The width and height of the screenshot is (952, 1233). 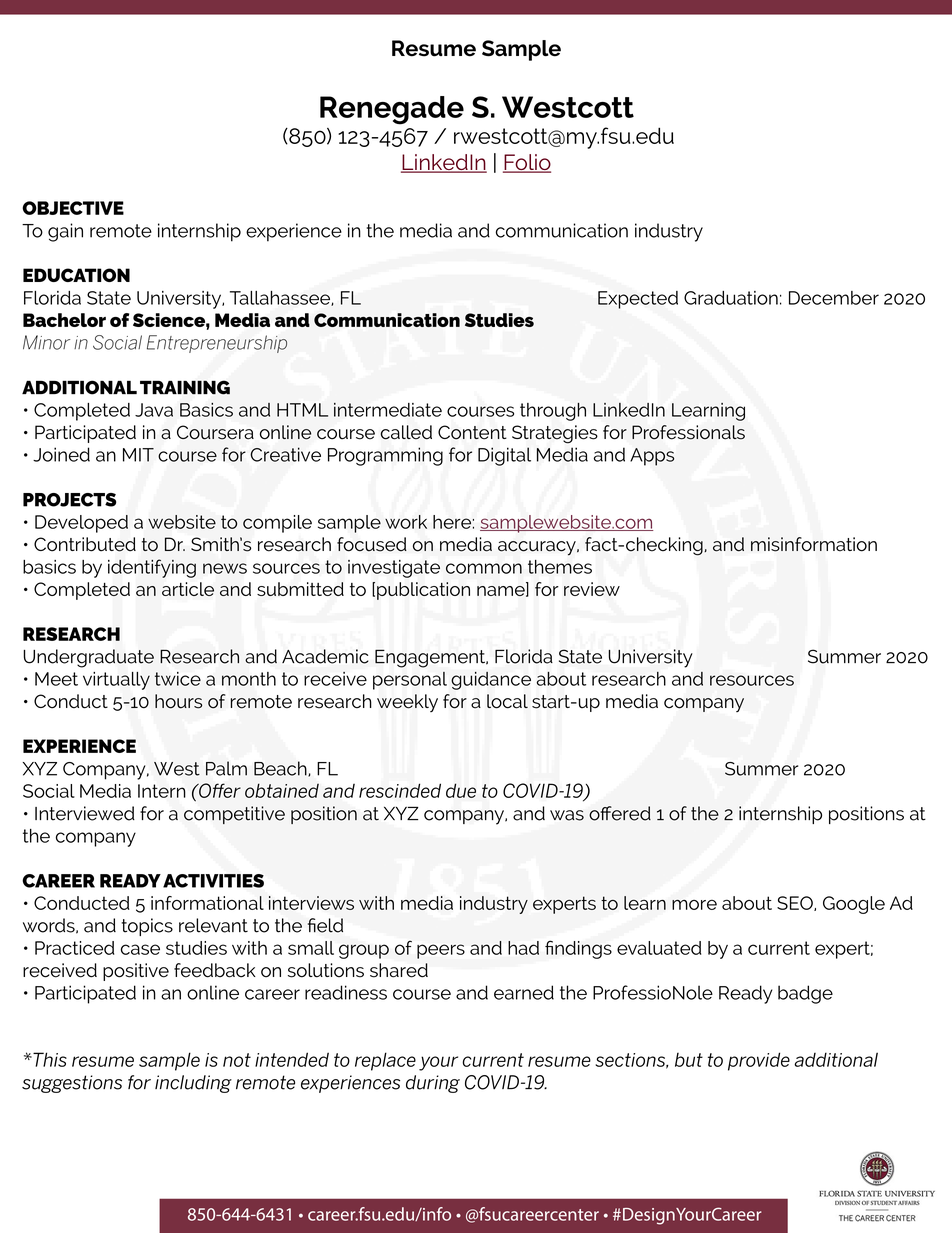 What do you see at coordinates (527, 163) in the screenshot?
I see `Folio` at bounding box center [527, 163].
